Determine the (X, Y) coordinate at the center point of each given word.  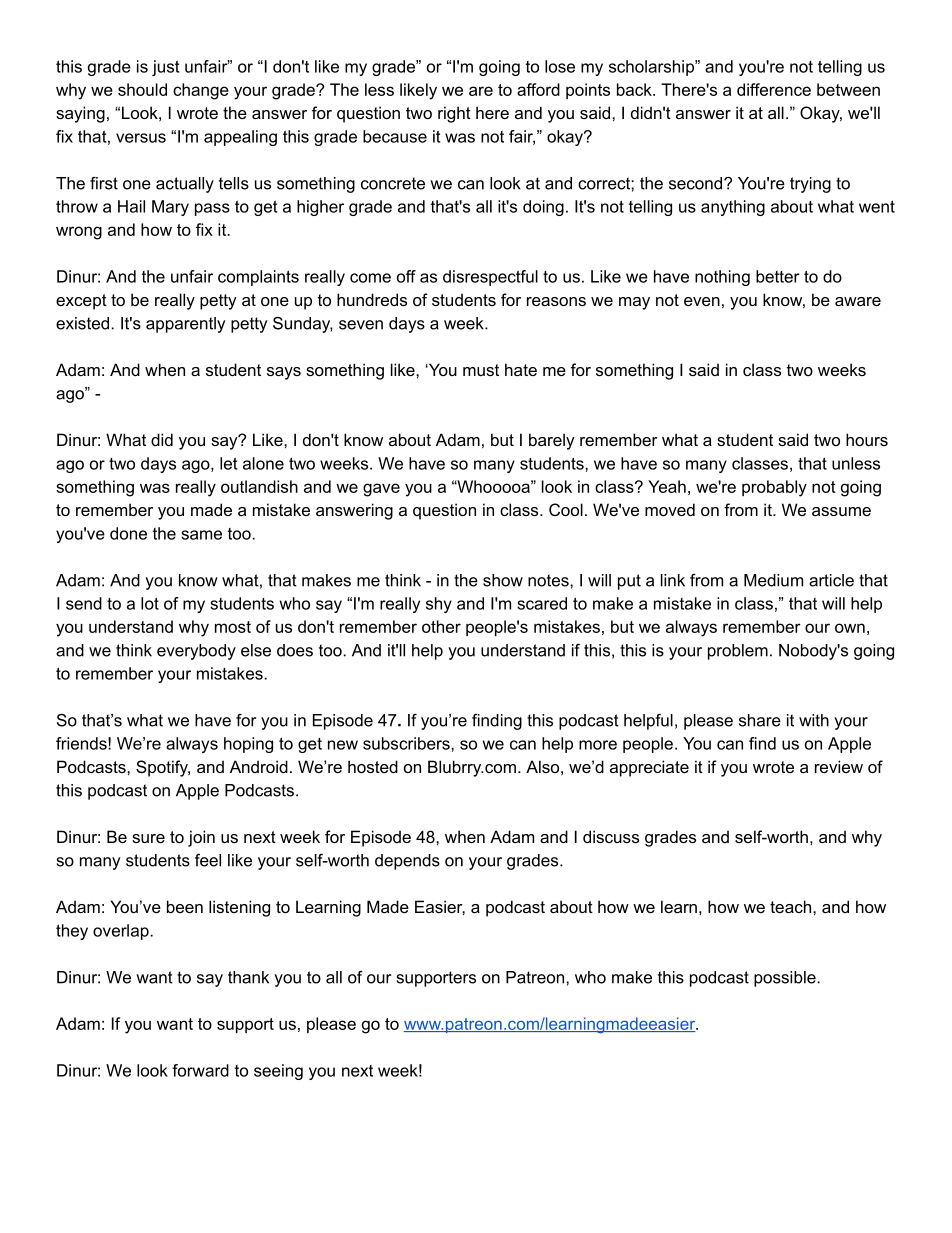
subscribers (407, 743)
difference (774, 89)
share (760, 720)
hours (867, 439)
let (228, 463)
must (481, 370)
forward (200, 1070)
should (142, 89)
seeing (278, 1072)
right (454, 114)
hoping (248, 745)
